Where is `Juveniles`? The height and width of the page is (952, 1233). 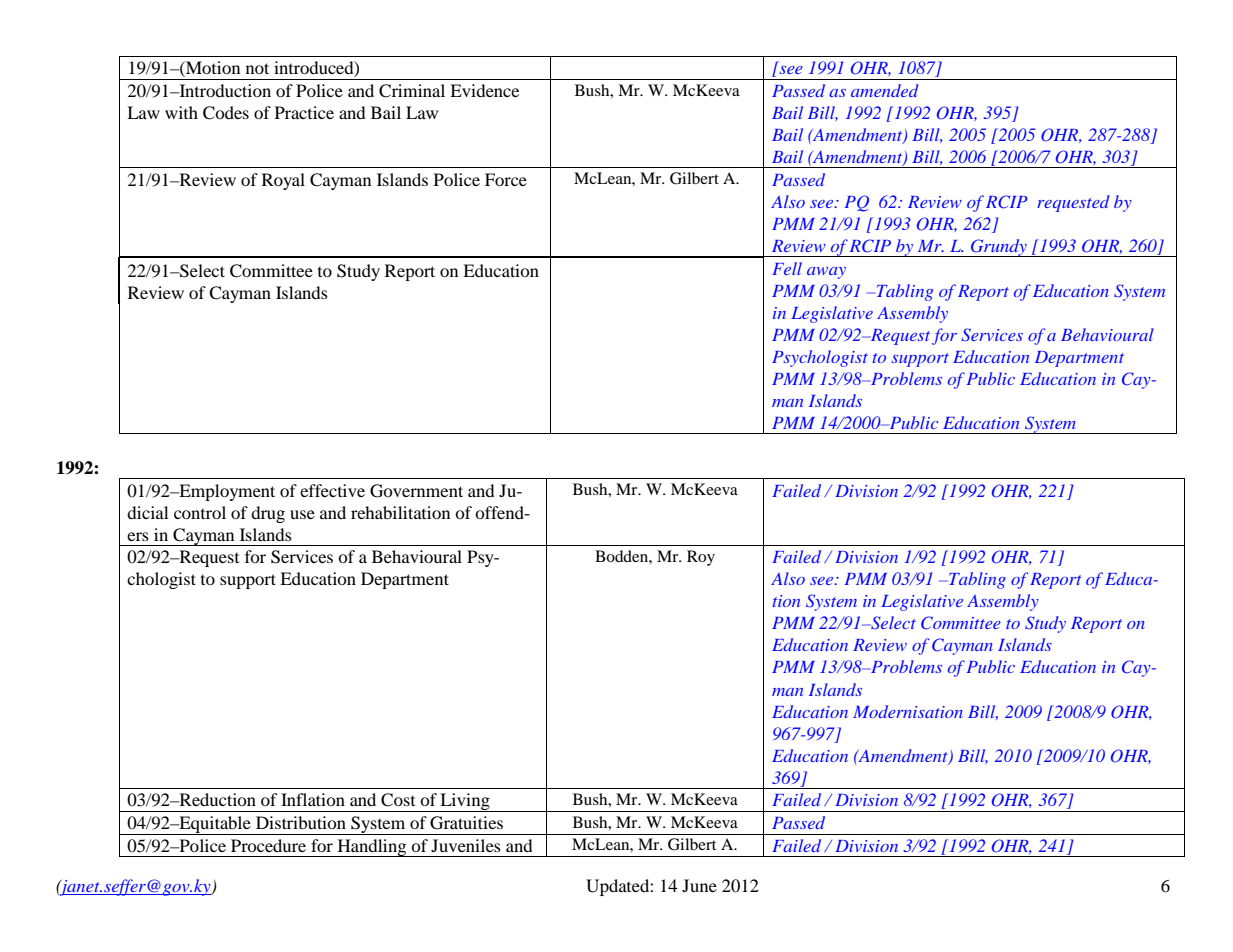
Juveniles is located at coordinates (466, 845).
